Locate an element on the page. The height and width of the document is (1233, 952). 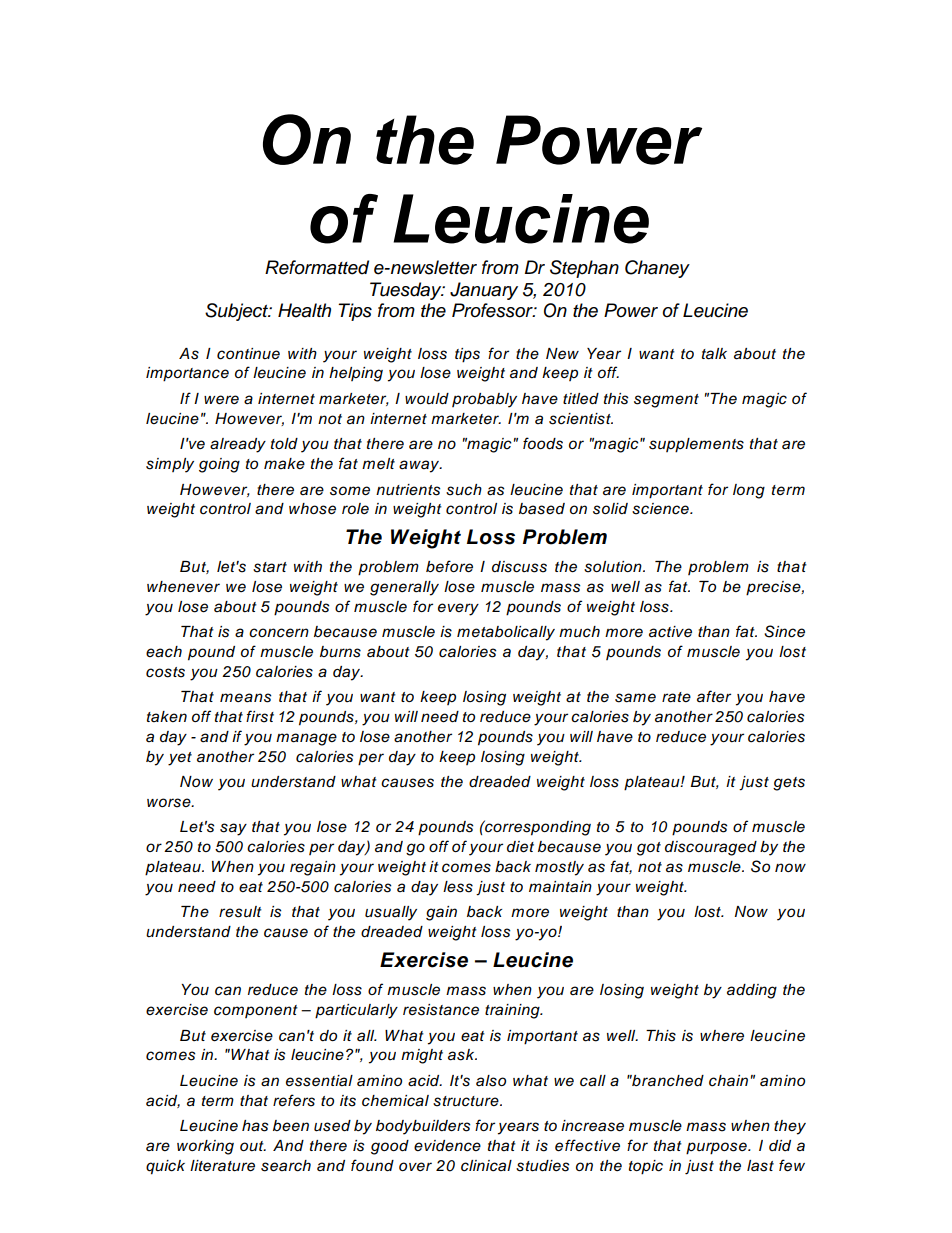
has is located at coordinates (255, 1126).
